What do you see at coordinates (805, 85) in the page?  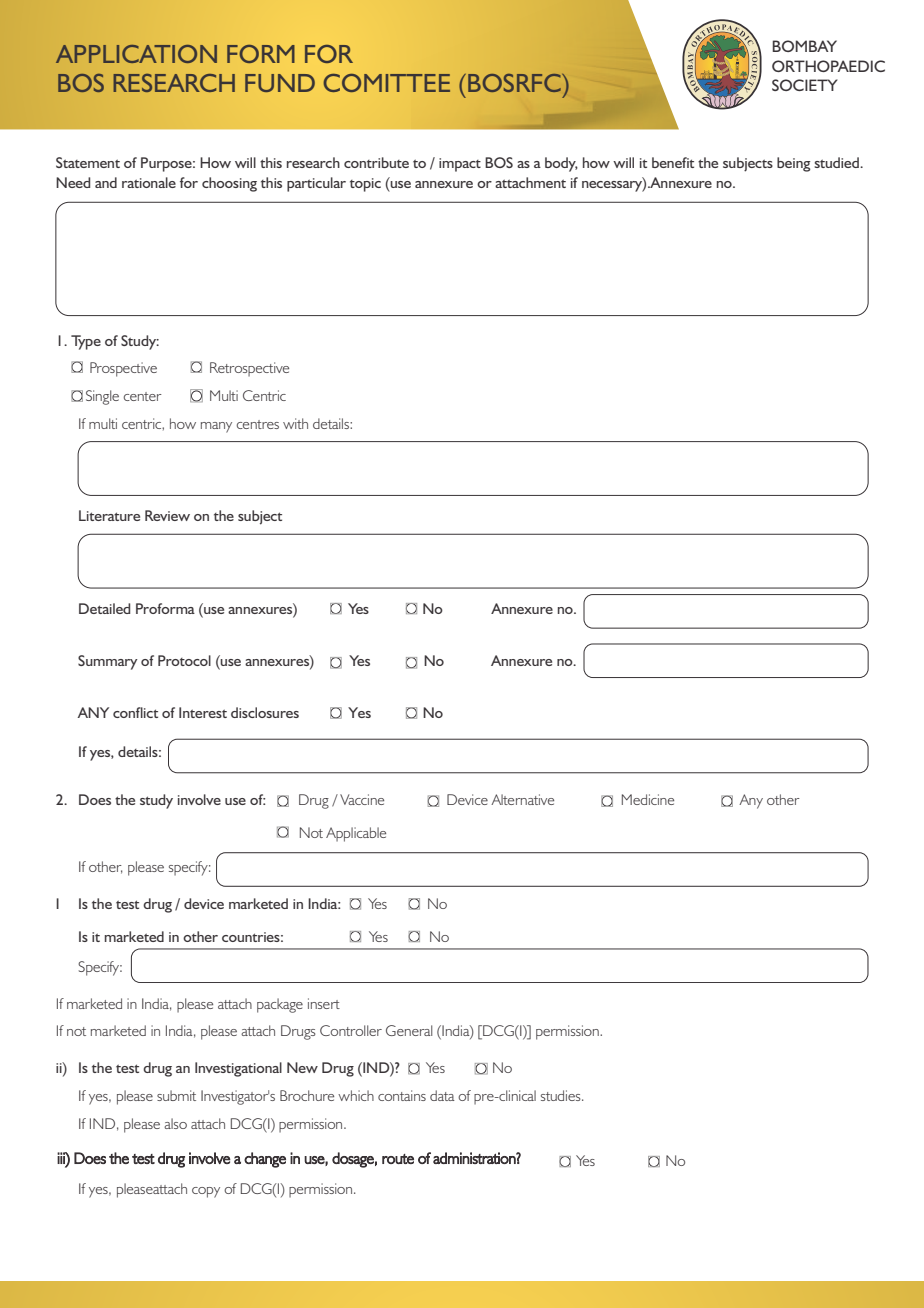 I see `SOCIETY` at bounding box center [805, 85].
